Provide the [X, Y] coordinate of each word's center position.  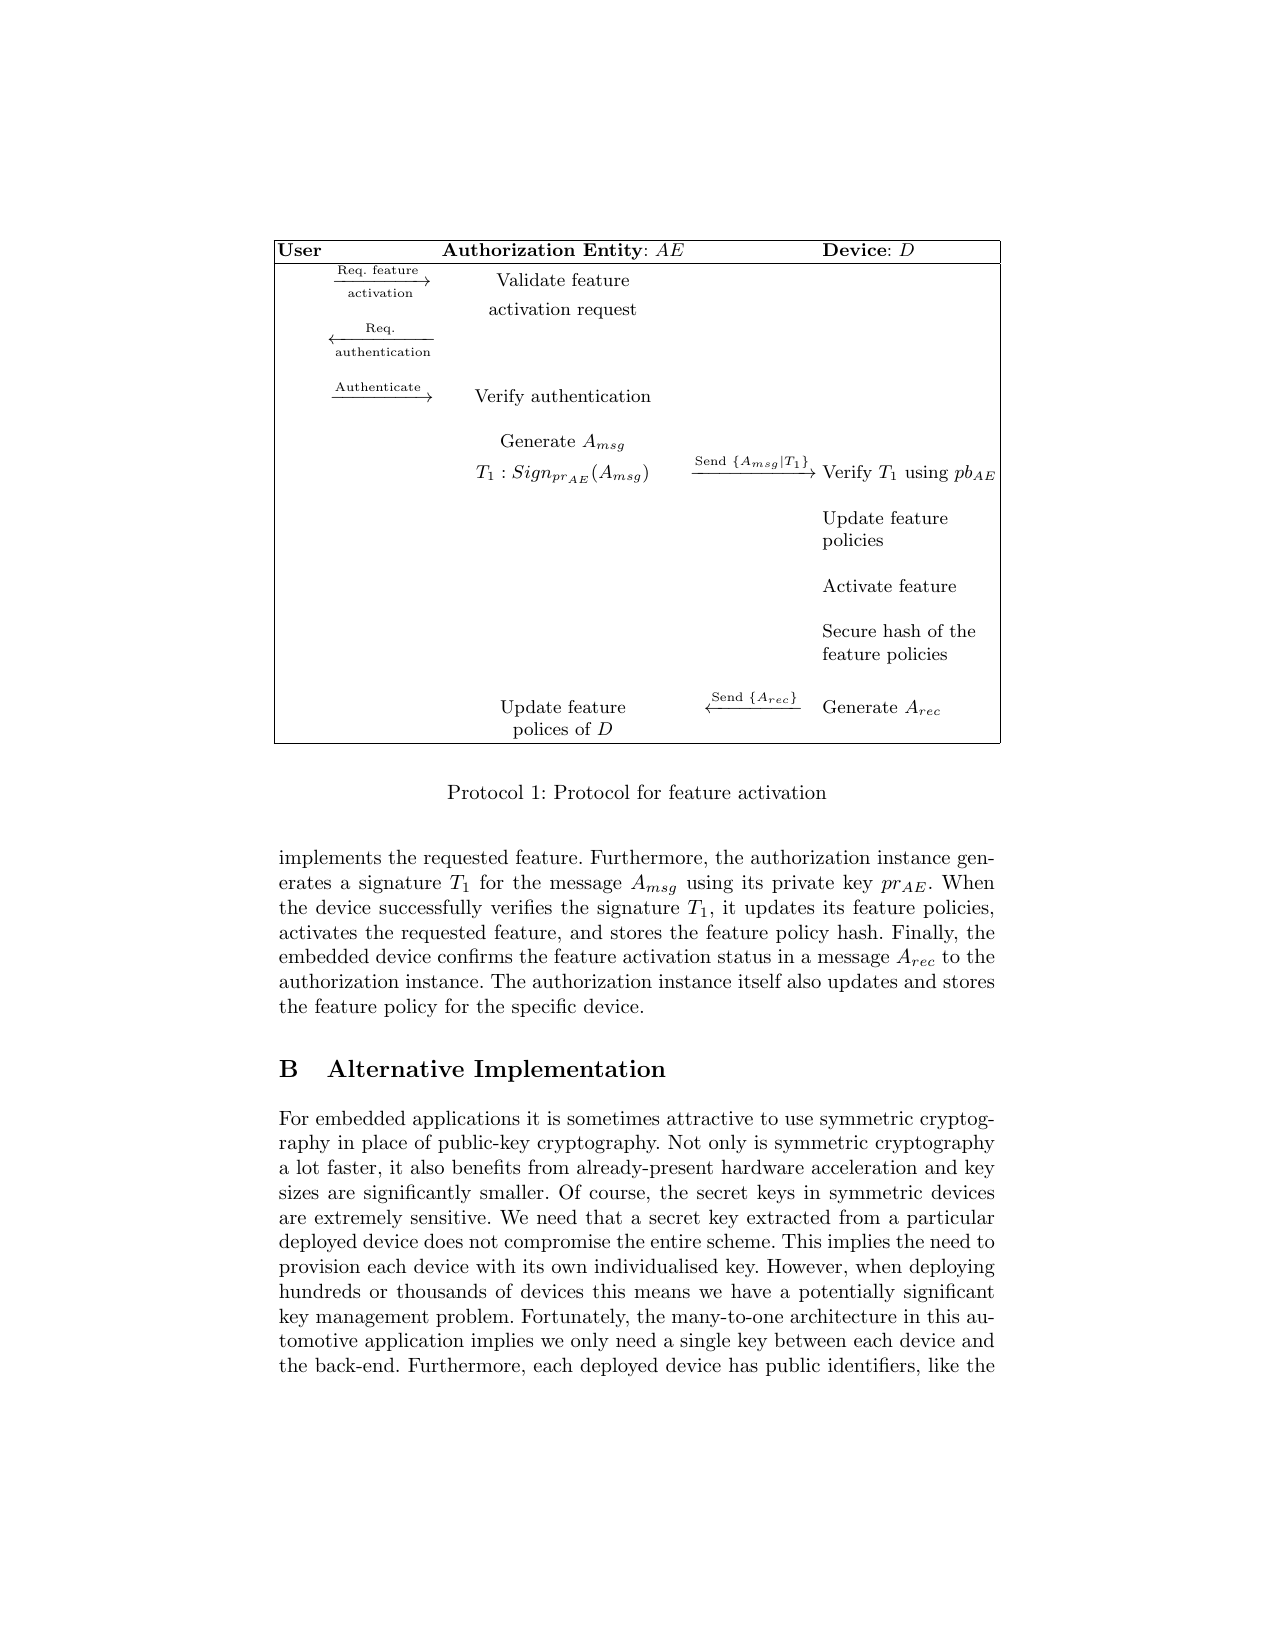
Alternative [395, 1068]
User [299, 249]
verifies [521, 907]
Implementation [570, 1071]
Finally [924, 933]
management [372, 1319]
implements [330, 858]
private [803, 884]
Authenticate [377, 386]
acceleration [864, 1167]
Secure [849, 631]
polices [540, 730]
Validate [530, 279]
